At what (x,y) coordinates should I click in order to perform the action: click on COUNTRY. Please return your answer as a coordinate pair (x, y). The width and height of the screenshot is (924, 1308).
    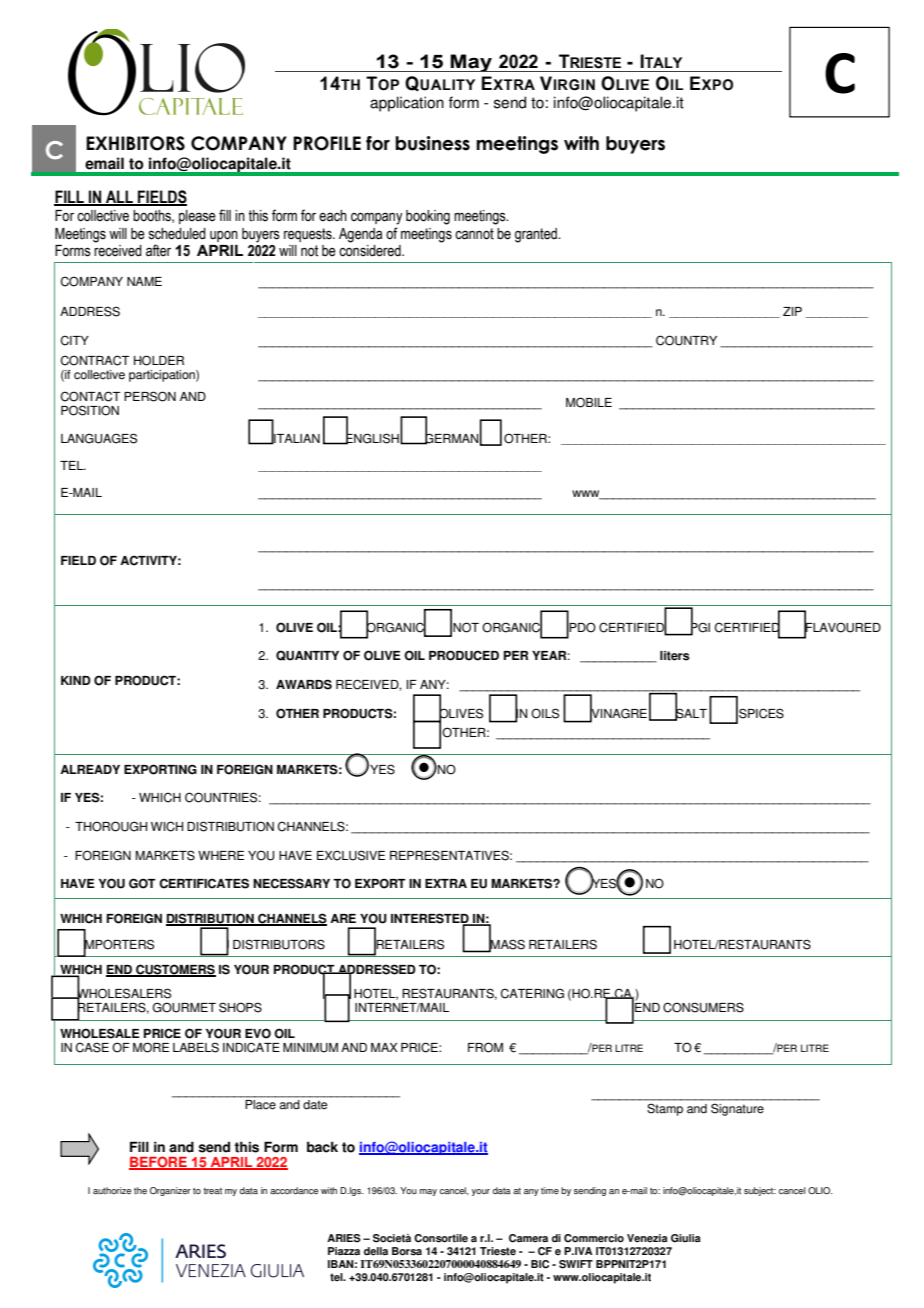
    Looking at the image, I should click on (686, 340).
